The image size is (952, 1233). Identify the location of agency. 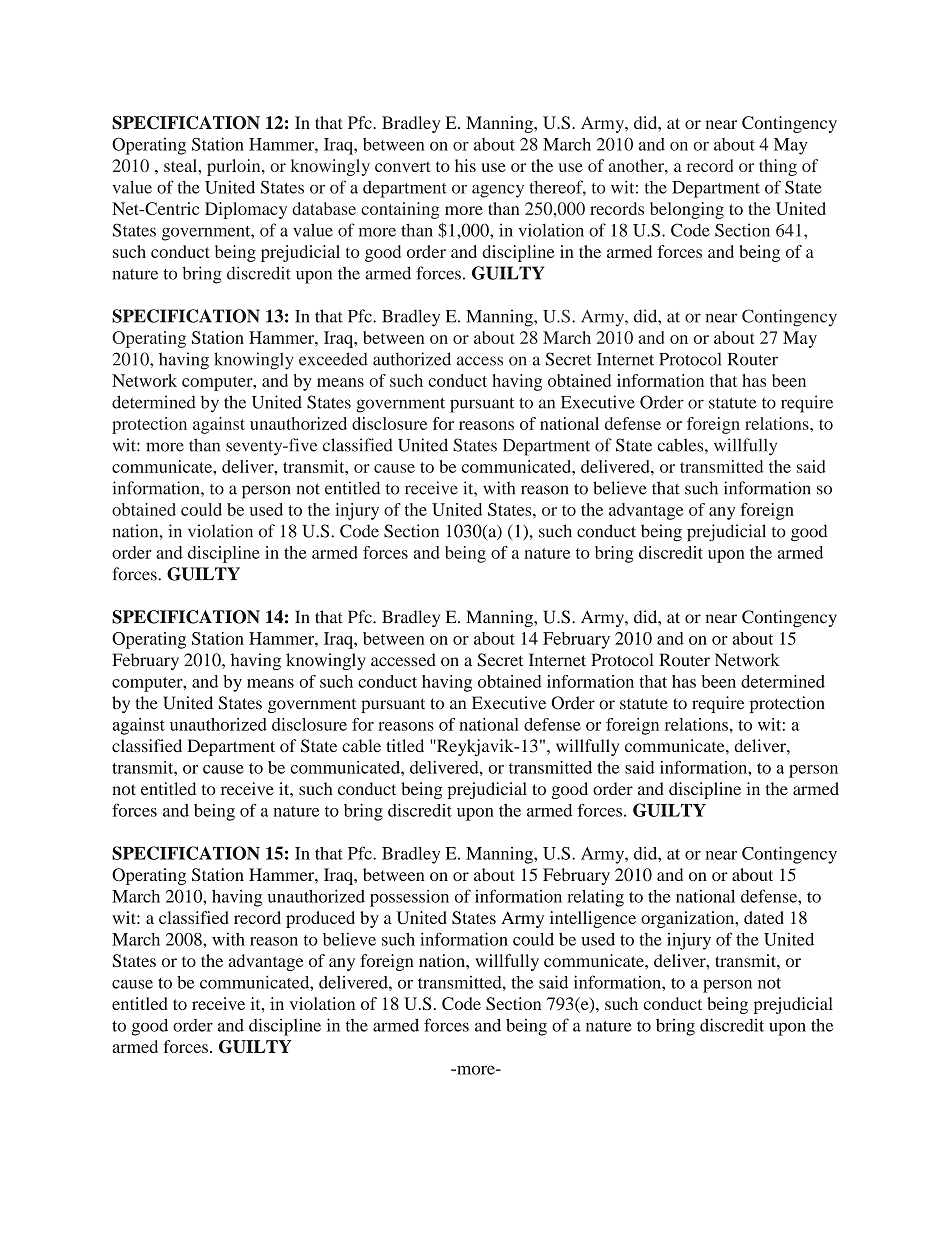
(498, 191).
